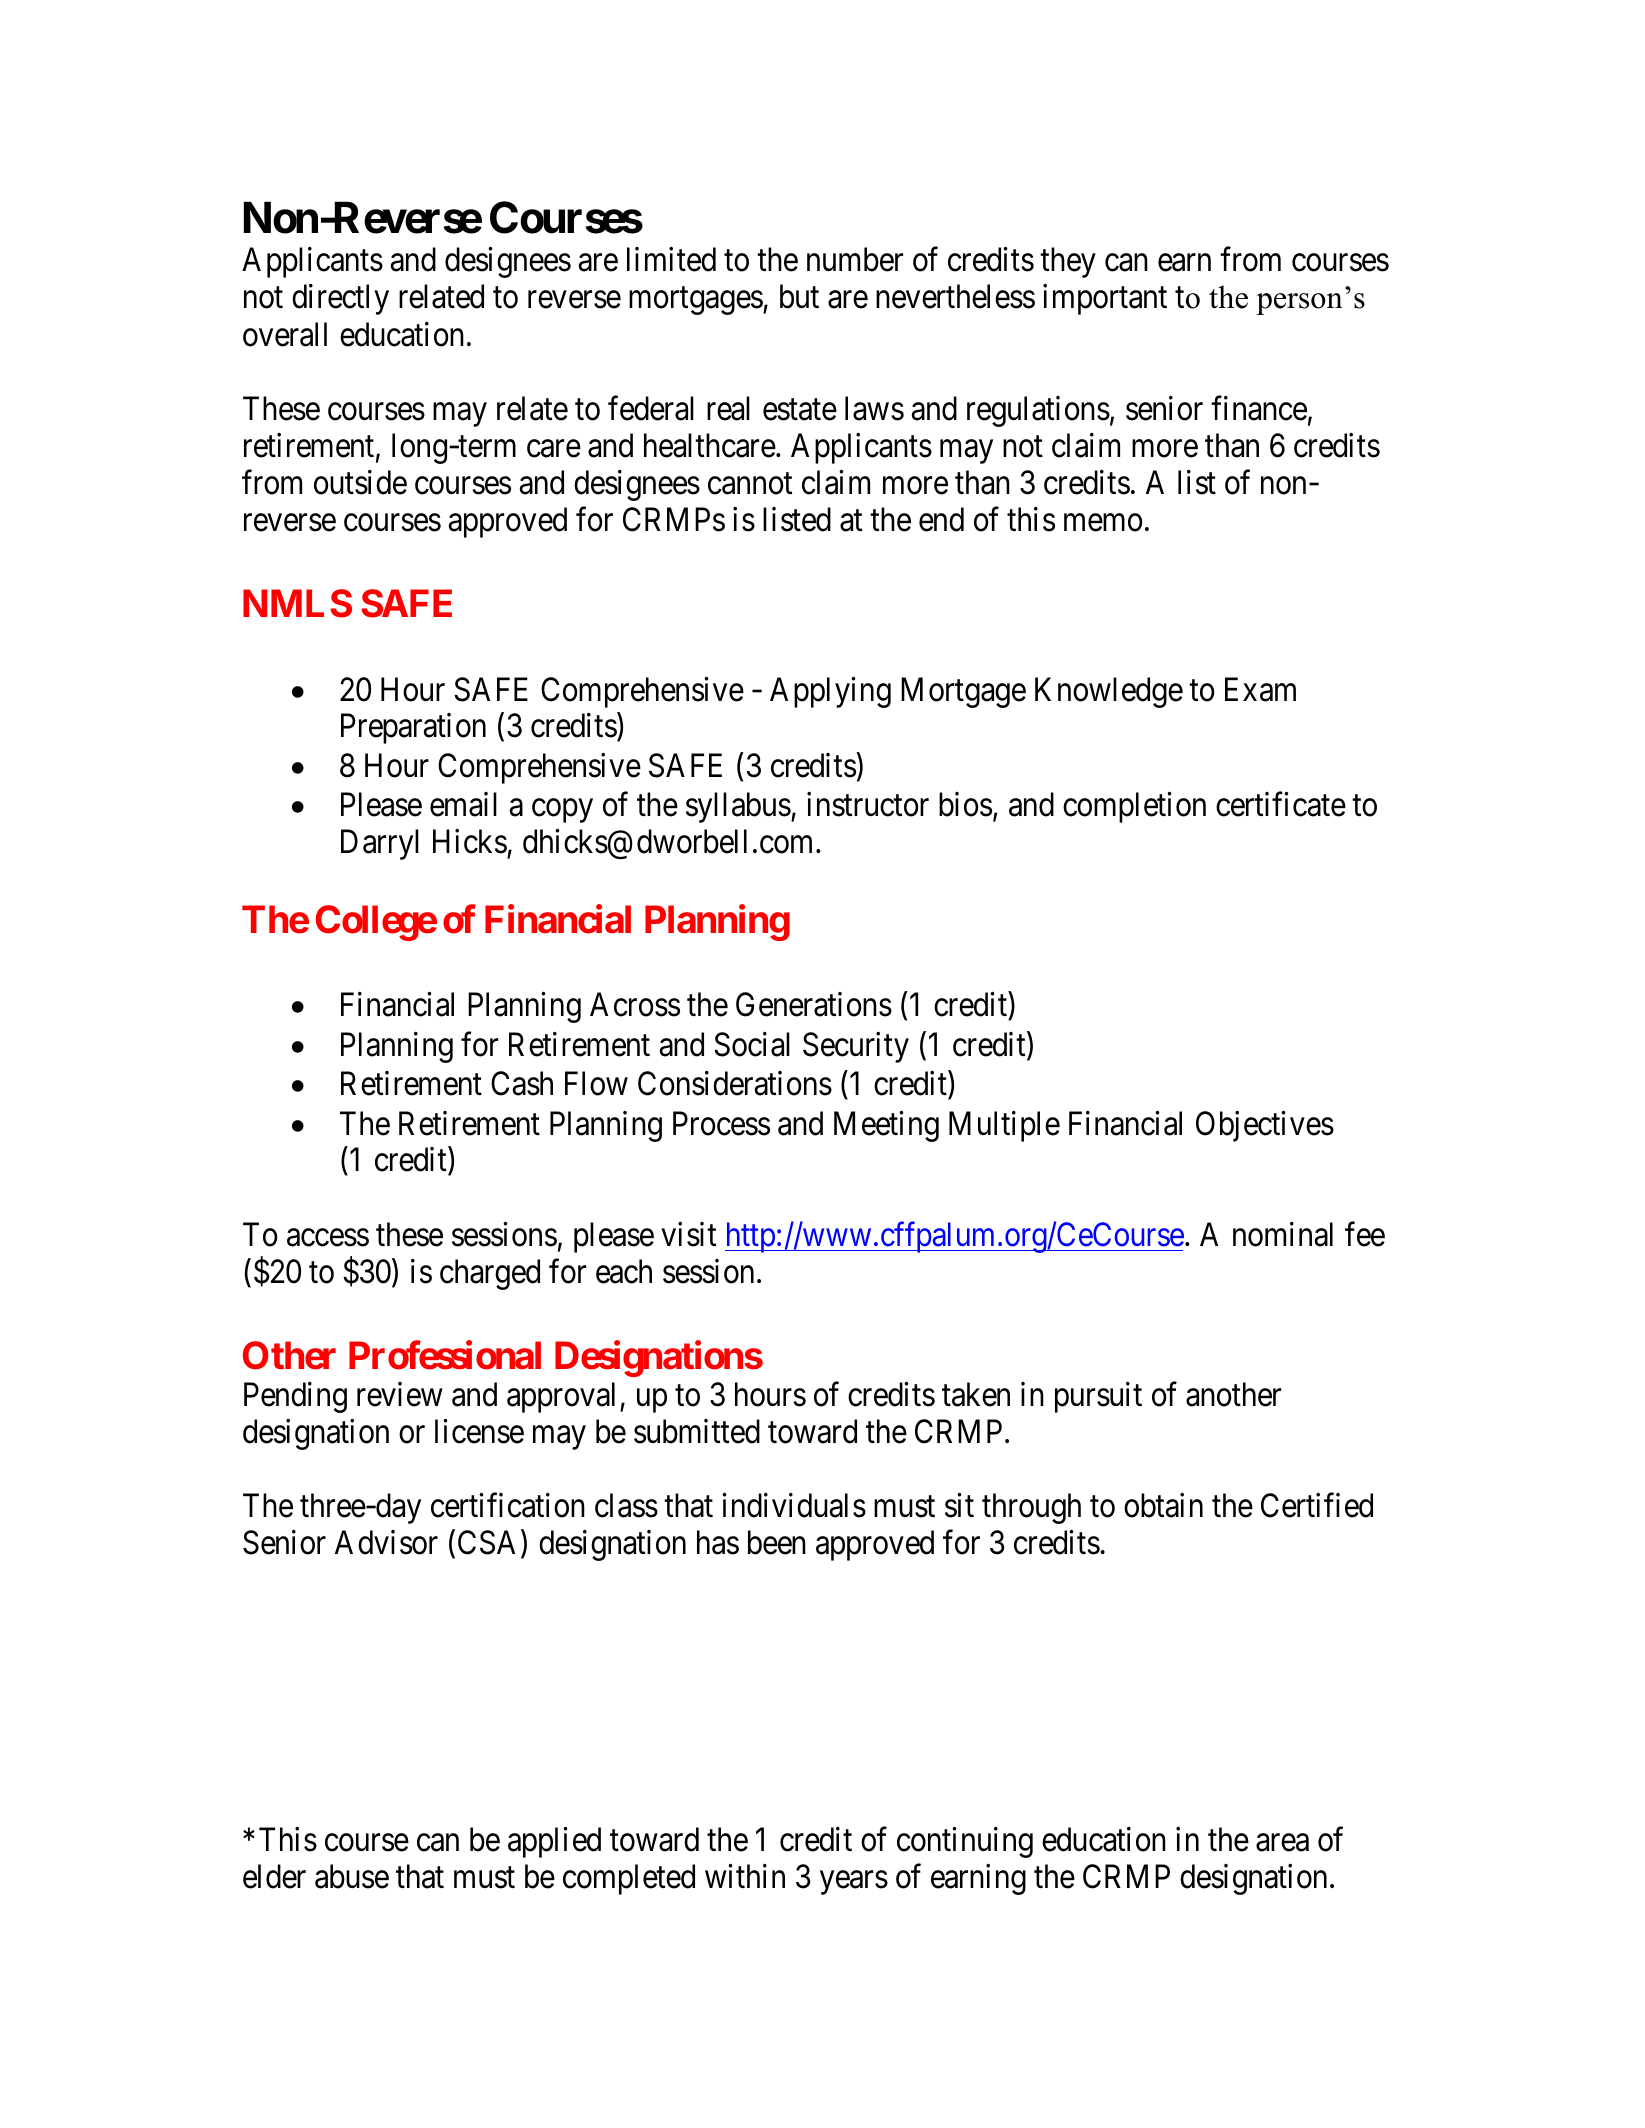 This image has height=2128, width=1645. I want to click on visit, so click(688, 1234).
